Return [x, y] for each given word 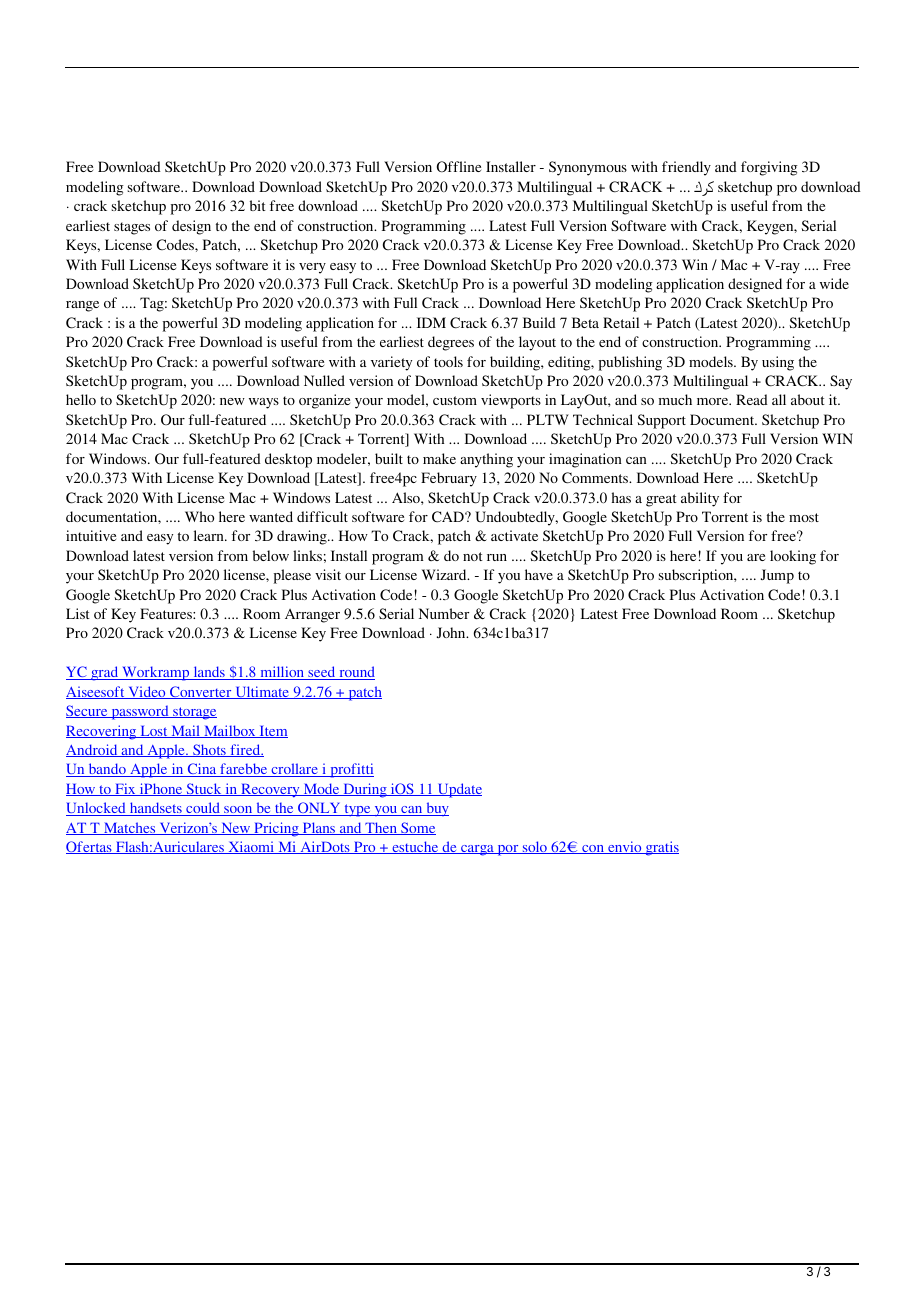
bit [258, 205]
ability [700, 499]
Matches [130, 828]
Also [407, 497]
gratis [661, 848]
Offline [459, 166]
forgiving [769, 168]
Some [417, 828]
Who [199, 516]
